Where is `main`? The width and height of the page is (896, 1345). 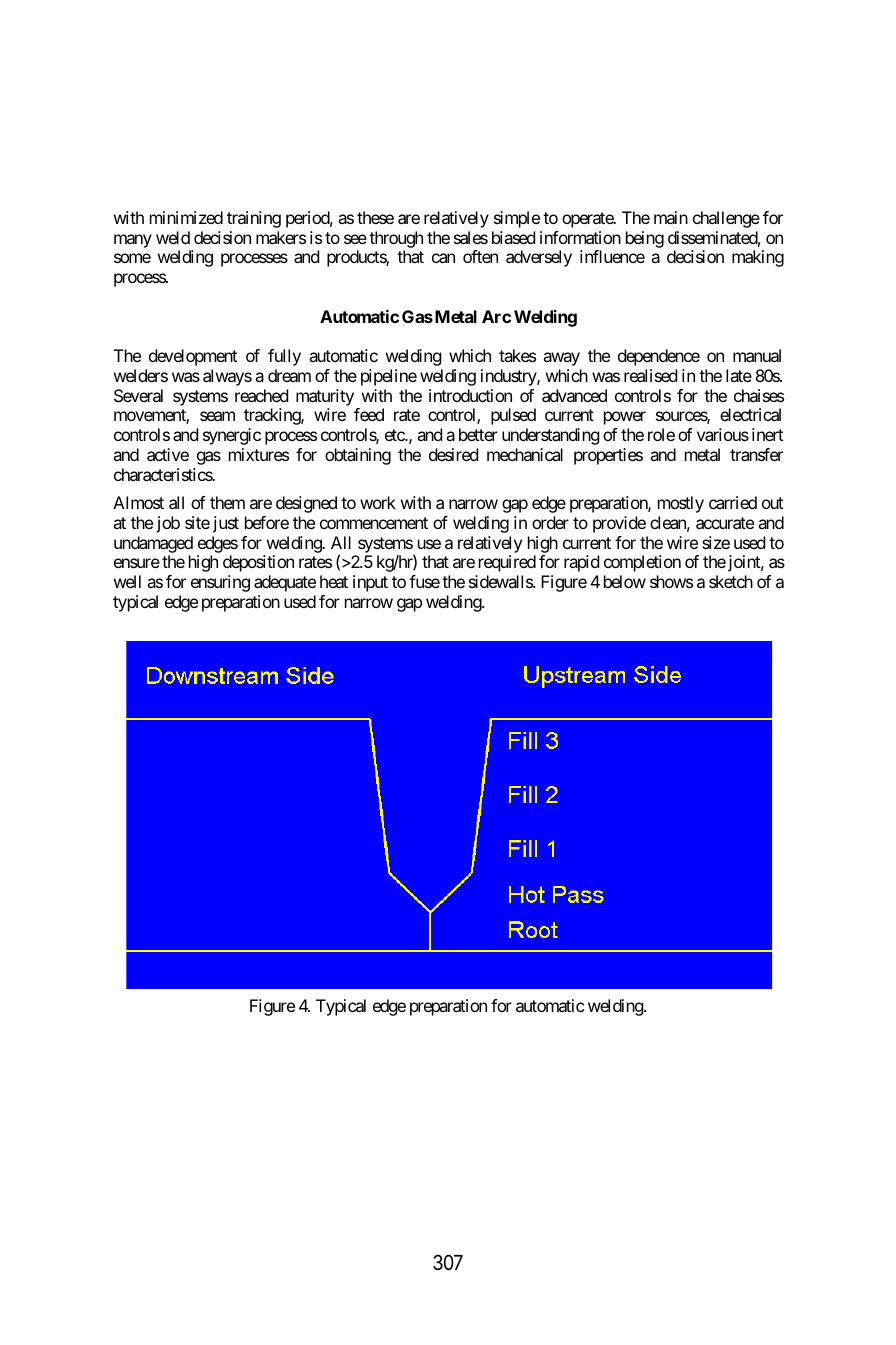 main is located at coordinates (671, 217).
